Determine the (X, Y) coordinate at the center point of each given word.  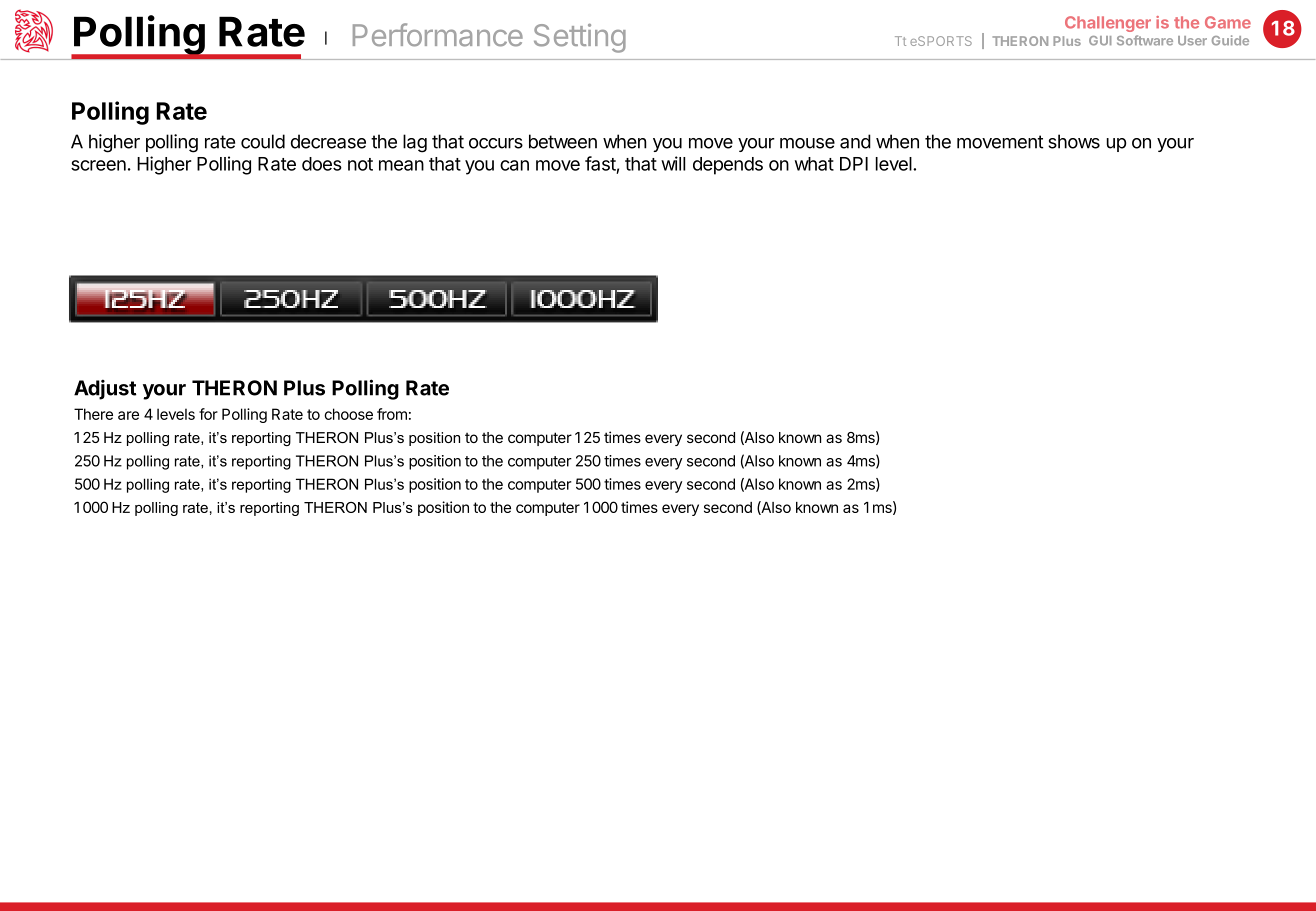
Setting (580, 38)
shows (1074, 141)
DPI (854, 164)
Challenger (1108, 24)
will (673, 163)
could (263, 141)
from (392, 414)
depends (728, 166)
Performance (438, 35)
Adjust (105, 389)
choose (348, 414)
